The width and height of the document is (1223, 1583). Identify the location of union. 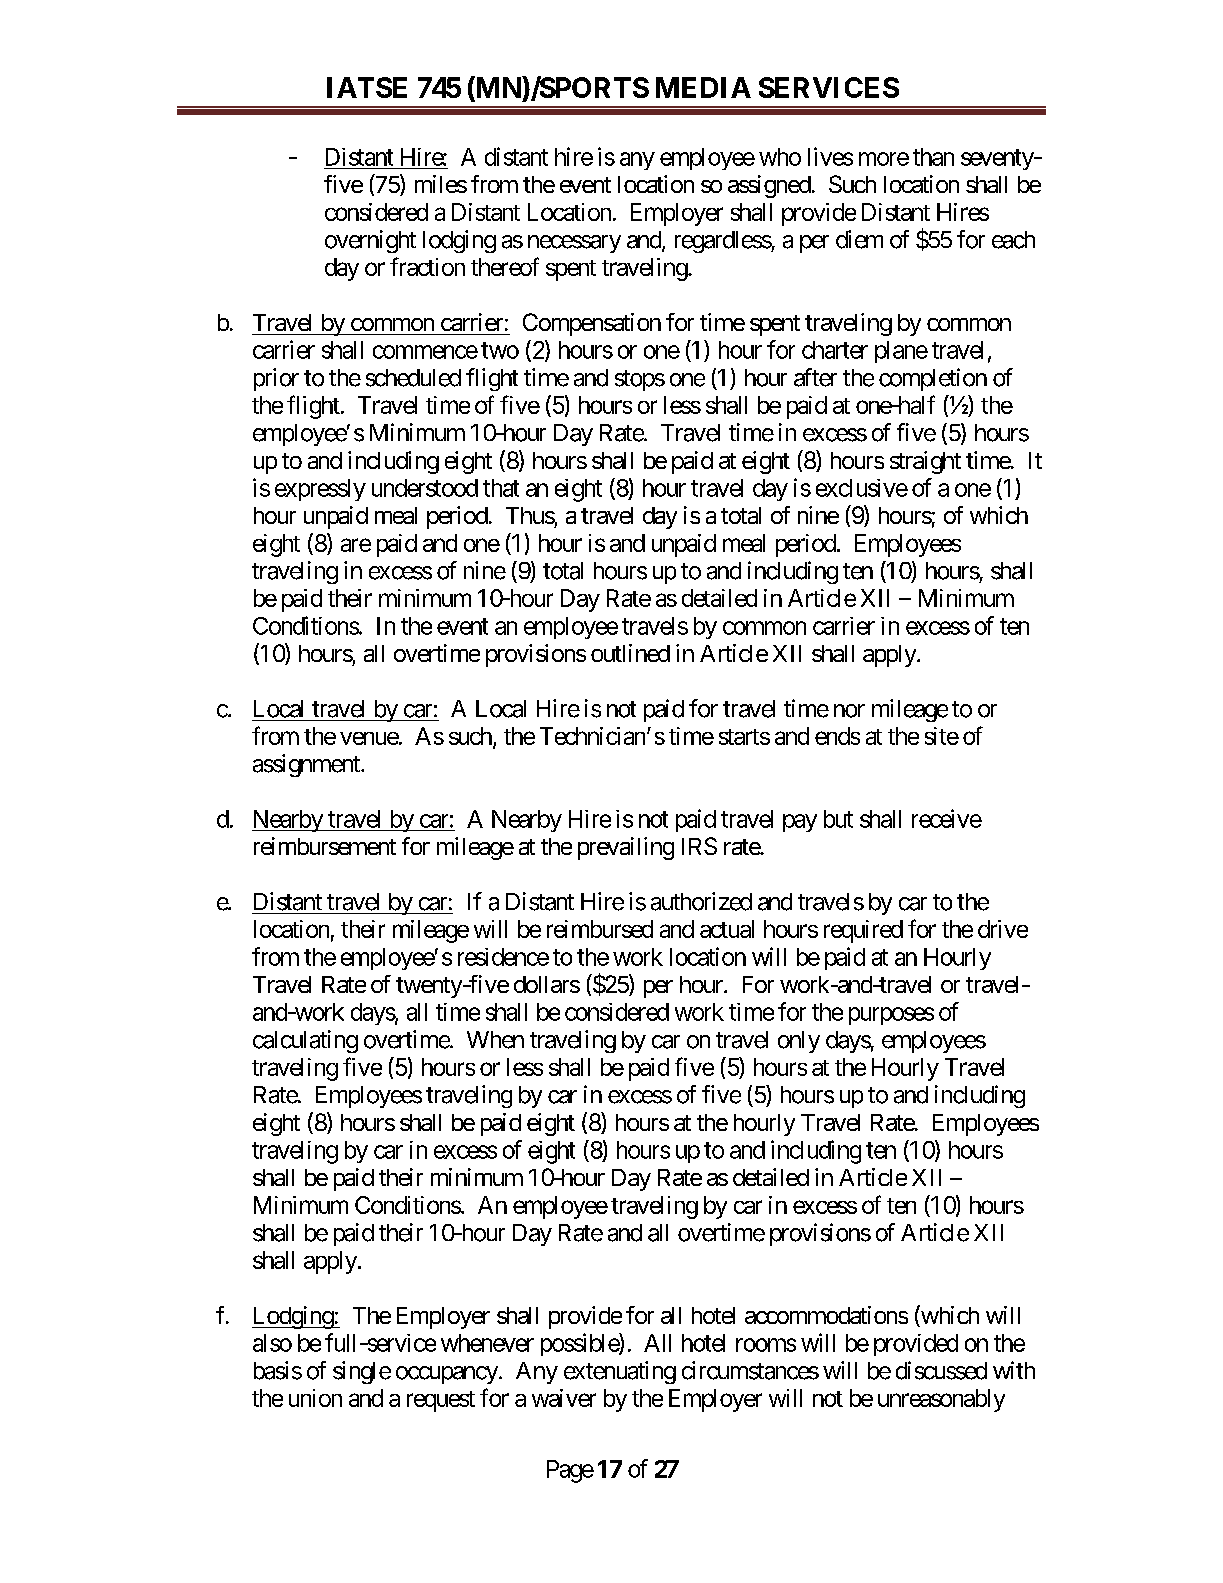
(315, 1398).
